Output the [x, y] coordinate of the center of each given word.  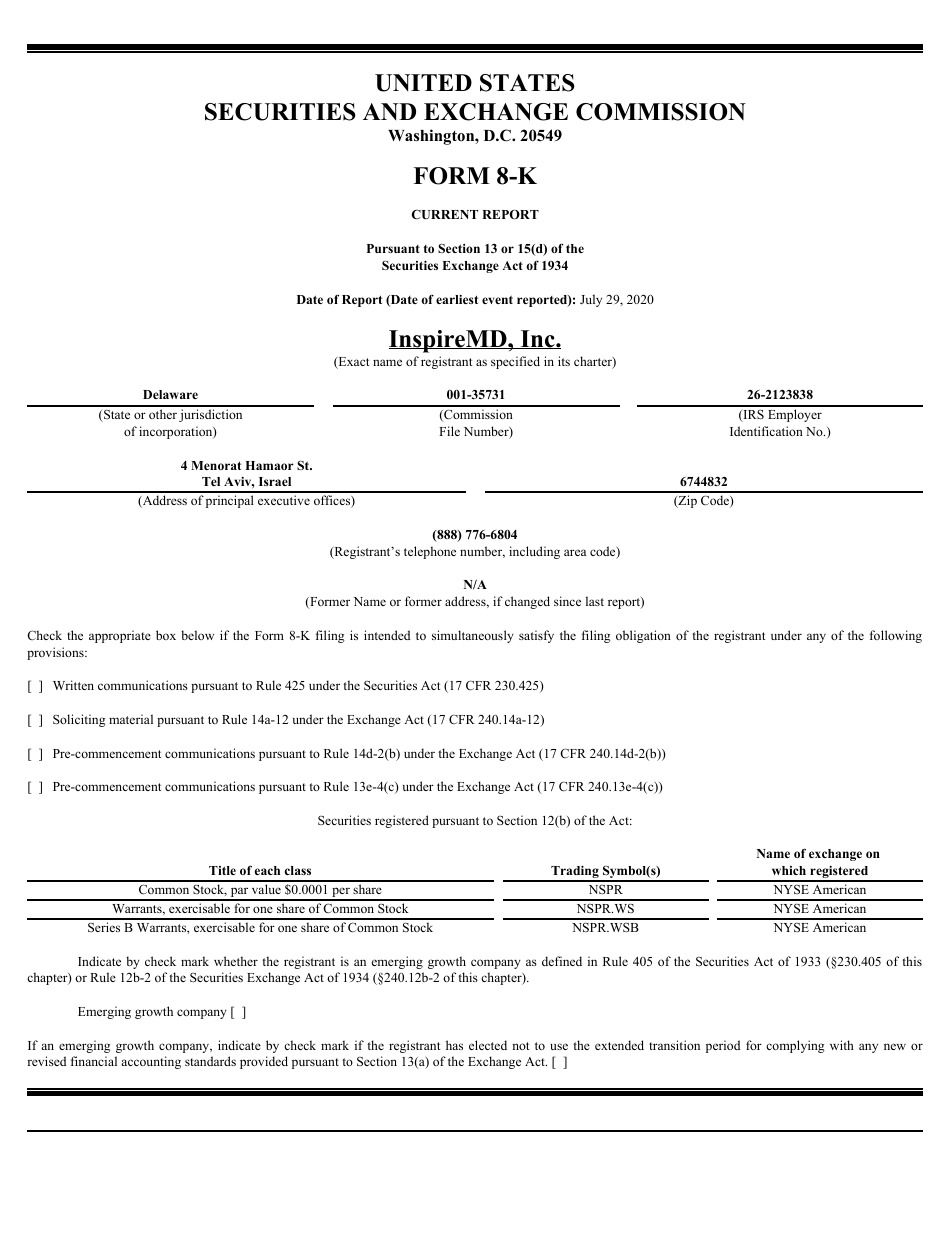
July [591, 300]
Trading [575, 873]
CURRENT [445, 214]
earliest [457, 299]
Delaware [170, 394]
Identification [766, 431]
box [166, 635]
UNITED [423, 83]
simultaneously [473, 636]
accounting [151, 1062]
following [896, 636]
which [789, 870]
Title [222, 870]
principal [228, 501]
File [449, 431]
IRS [752, 415]
